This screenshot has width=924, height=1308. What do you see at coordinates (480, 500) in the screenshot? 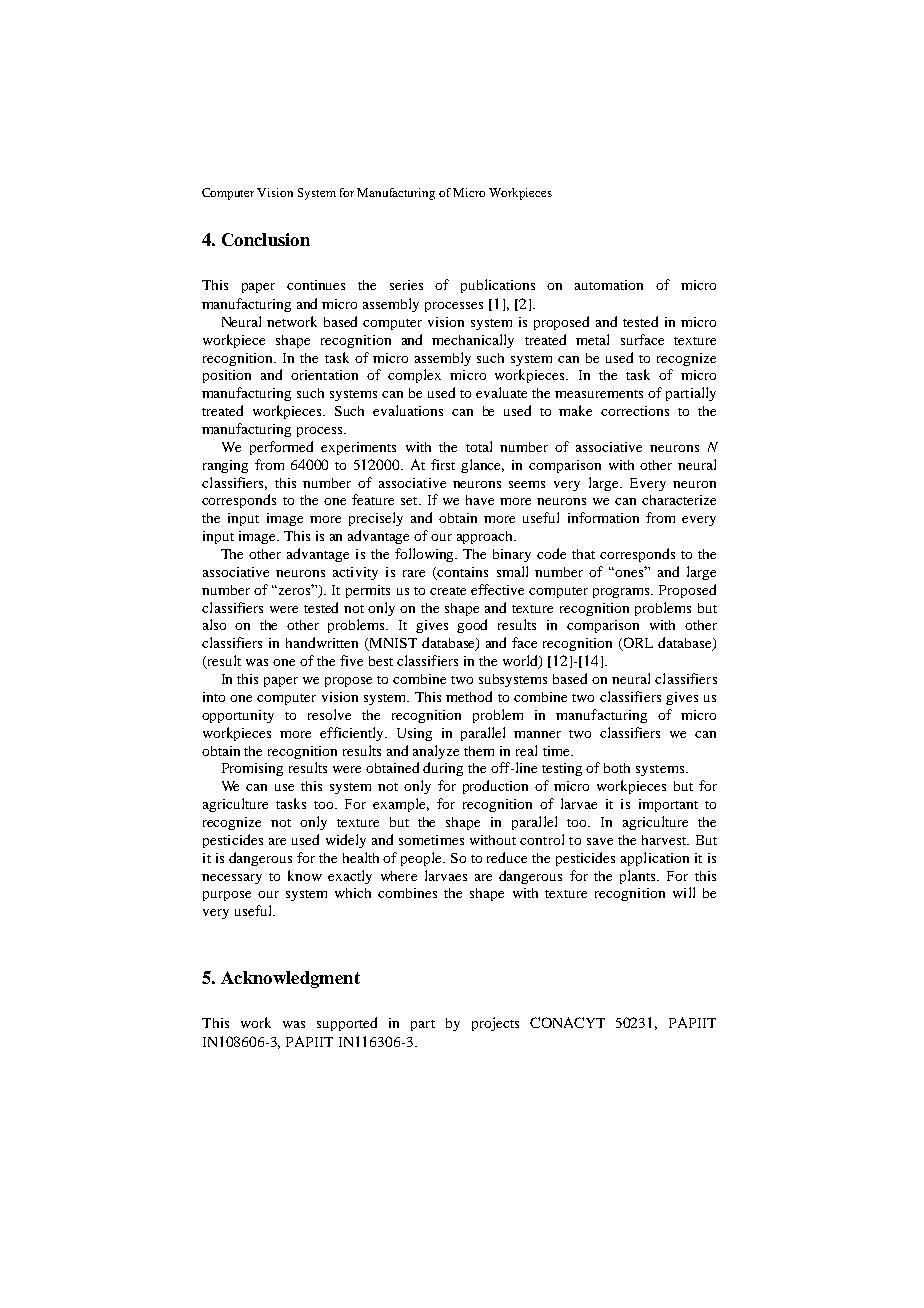
I see `have` at bounding box center [480, 500].
